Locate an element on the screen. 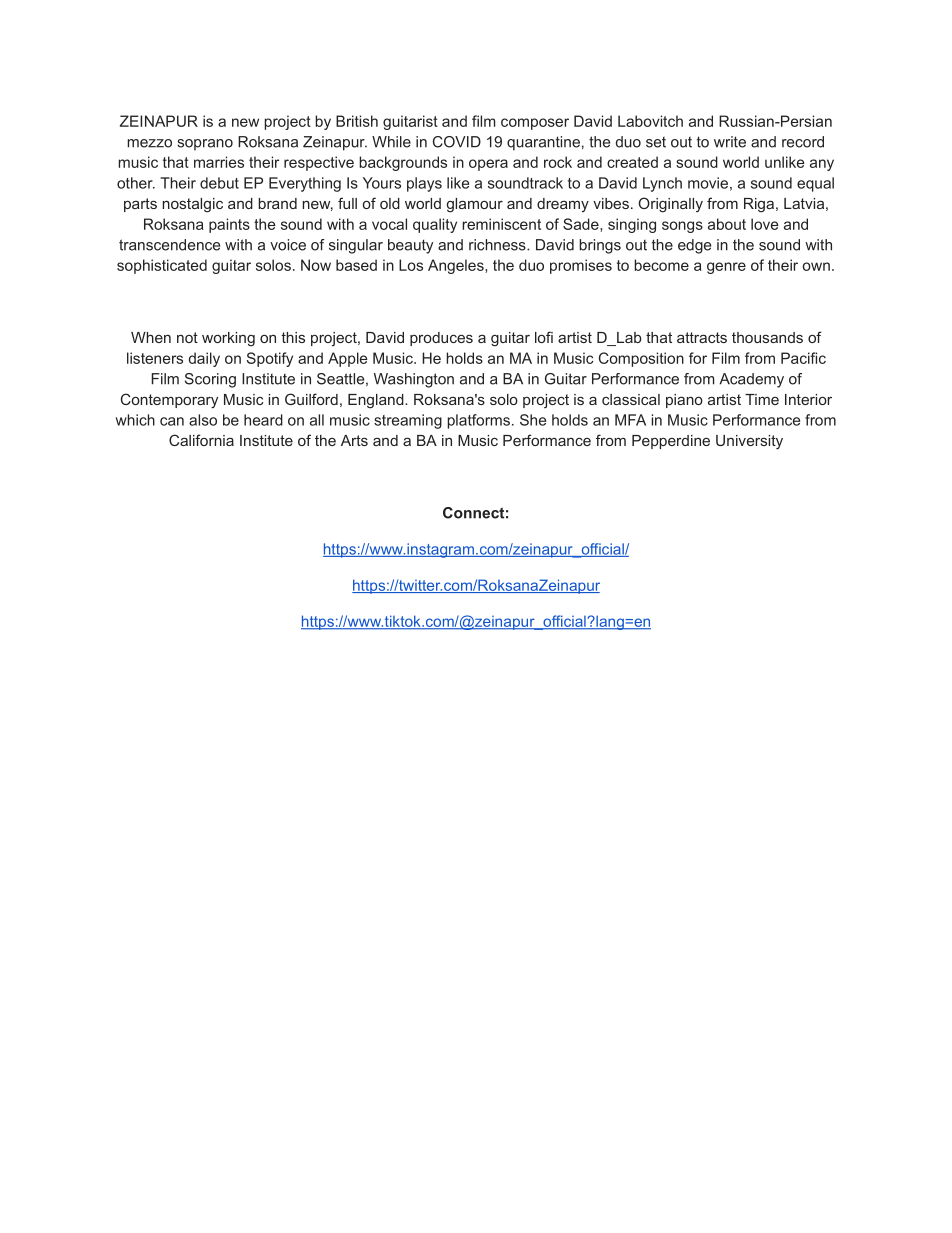  write is located at coordinates (730, 142).
